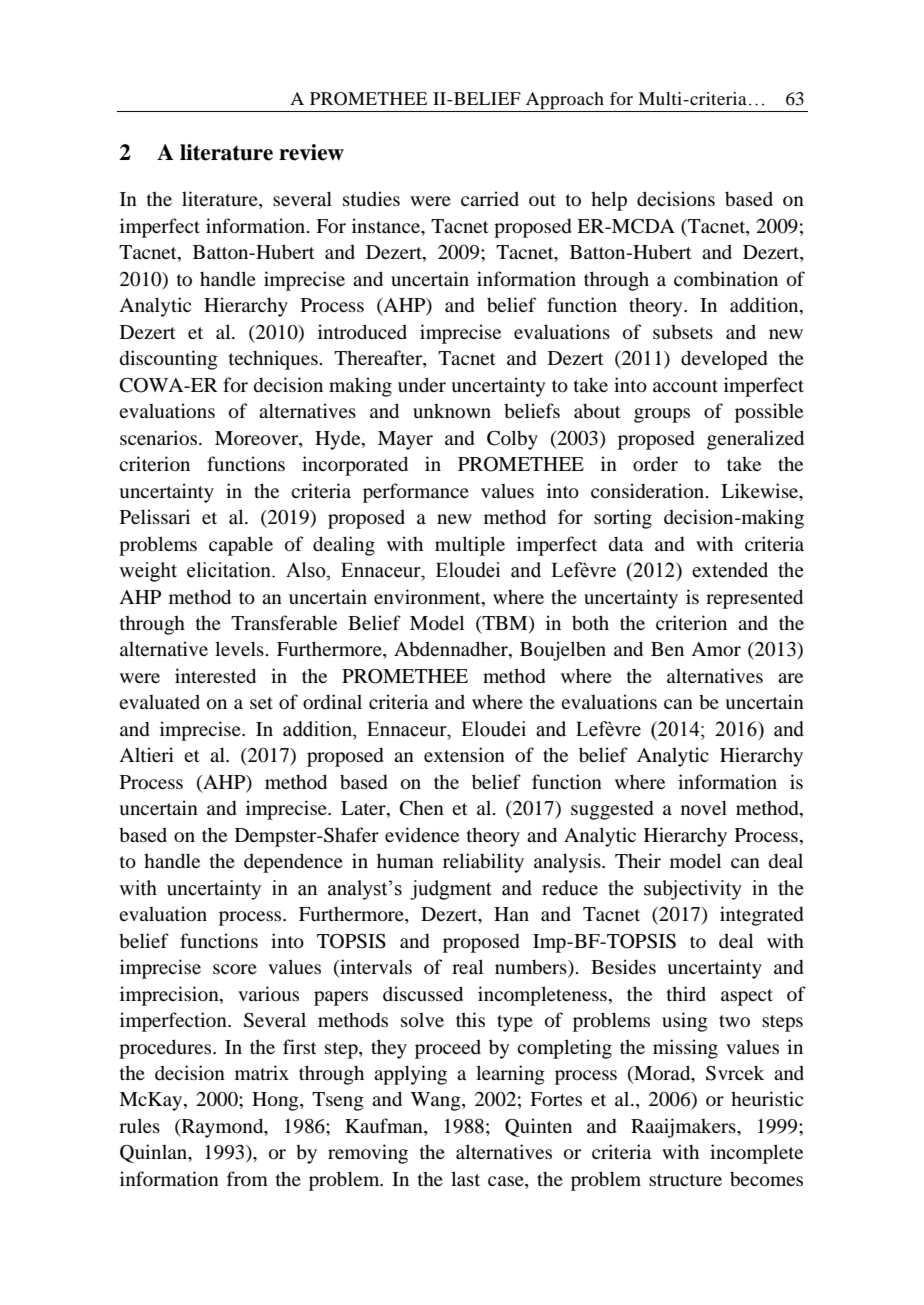  Describe the element at coordinates (311, 152) in the document. I see `review` at that location.
